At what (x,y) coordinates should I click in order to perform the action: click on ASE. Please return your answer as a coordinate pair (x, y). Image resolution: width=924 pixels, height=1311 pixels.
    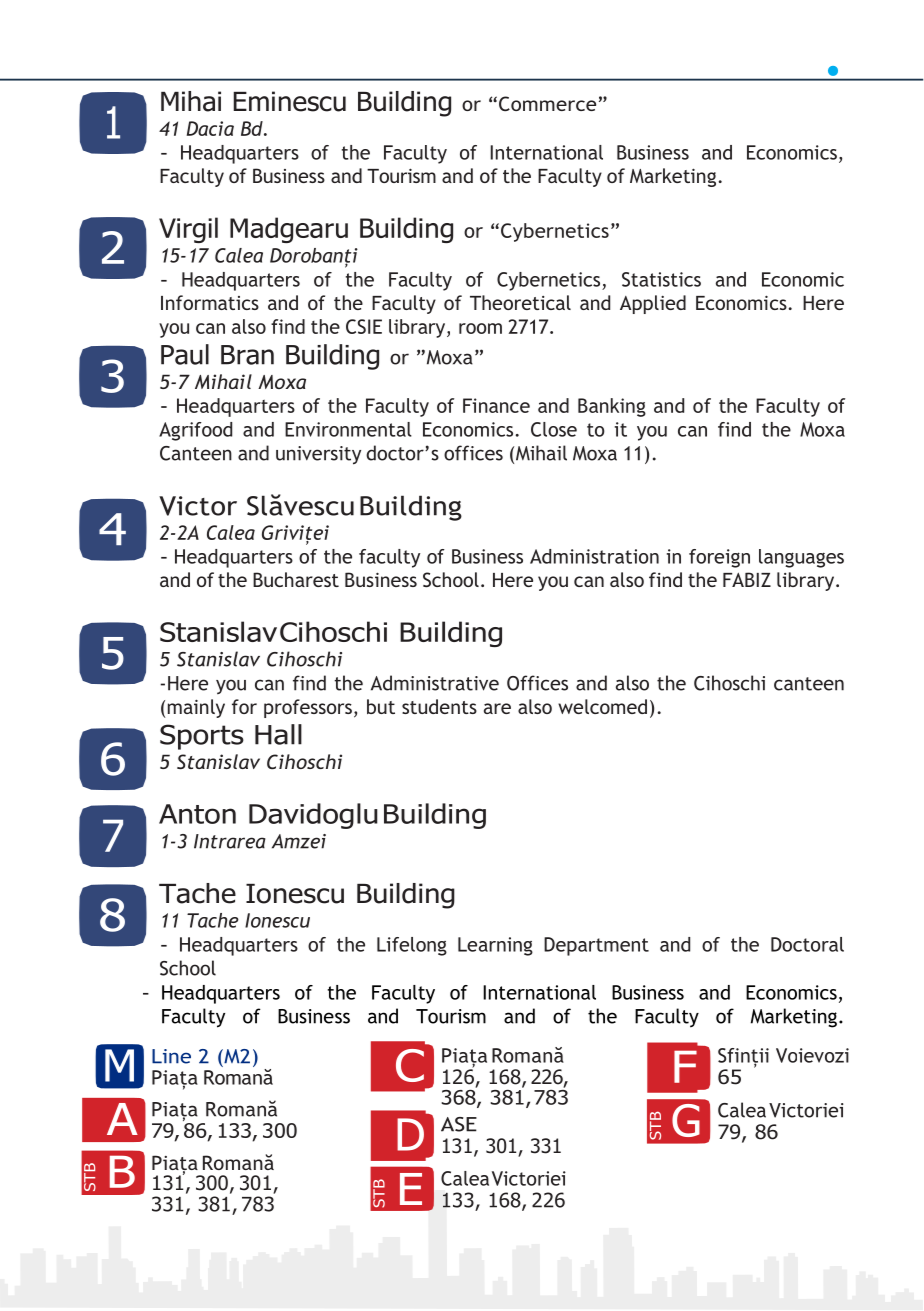
    Looking at the image, I should click on (459, 1124).
